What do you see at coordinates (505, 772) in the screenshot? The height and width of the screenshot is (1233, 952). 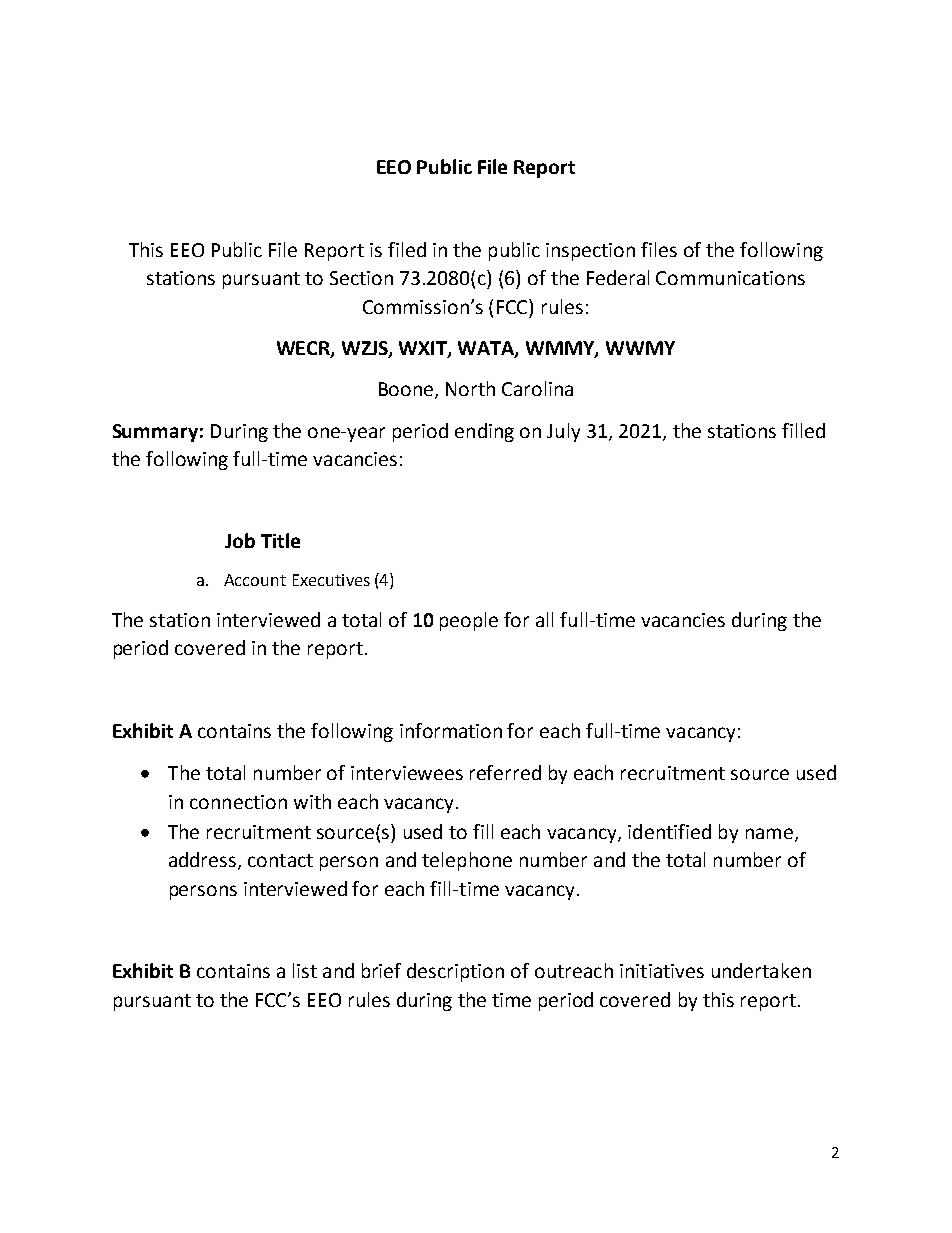 I see `referred` at bounding box center [505, 772].
